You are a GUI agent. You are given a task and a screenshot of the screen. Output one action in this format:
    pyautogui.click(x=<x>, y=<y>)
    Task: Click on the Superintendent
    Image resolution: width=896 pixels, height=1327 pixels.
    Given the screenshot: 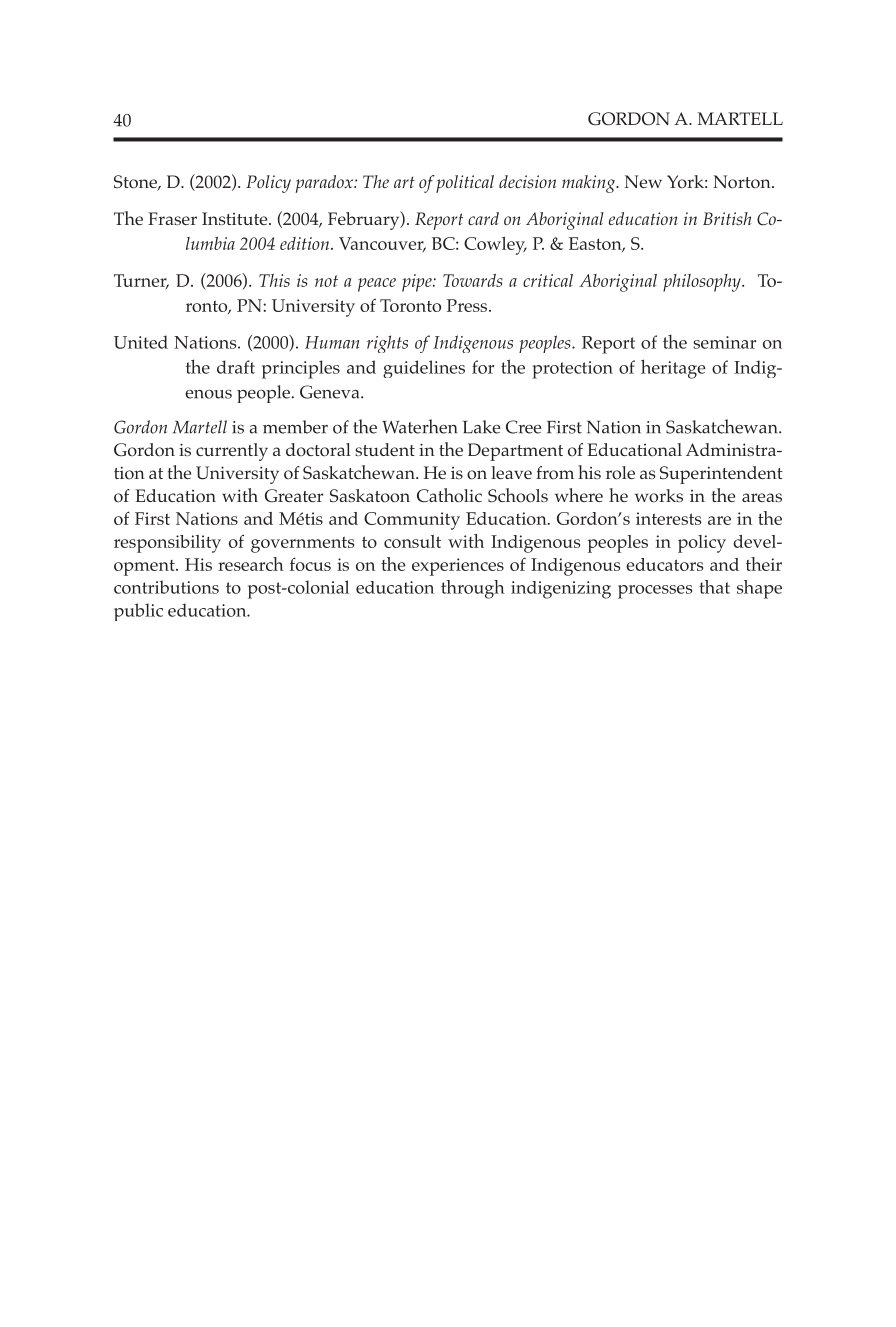 What is the action you would take?
    pyautogui.click(x=721, y=475)
